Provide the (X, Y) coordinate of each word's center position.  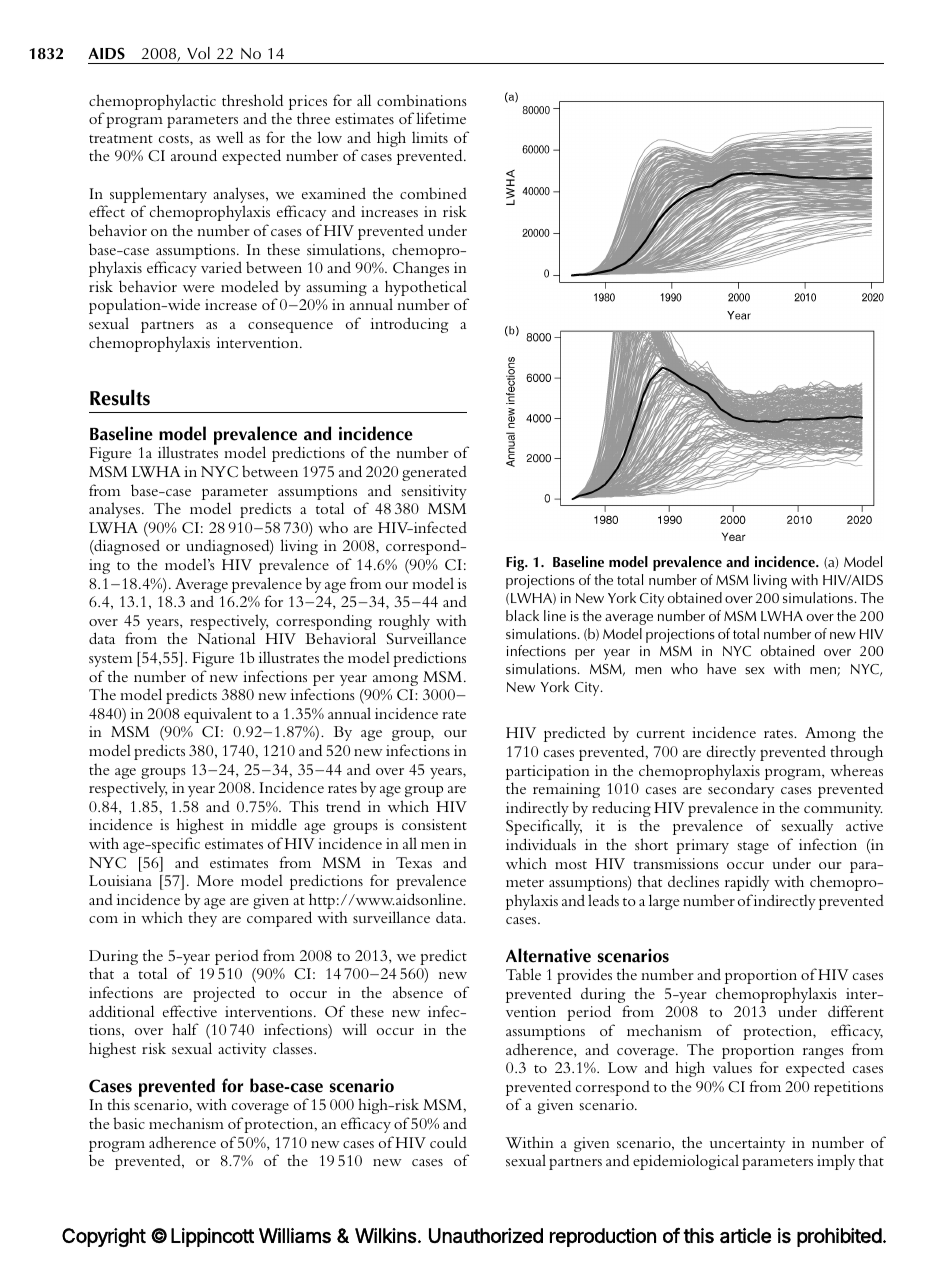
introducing (409, 325)
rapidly (747, 883)
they (202, 919)
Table (523, 974)
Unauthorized (486, 1235)
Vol (198, 53)
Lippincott (212, 1237)
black (522, 615)
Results (120, 398)
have (721, 668)
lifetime (441, 118)
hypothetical (426, 289)
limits (430, 137)
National (226, 638)
